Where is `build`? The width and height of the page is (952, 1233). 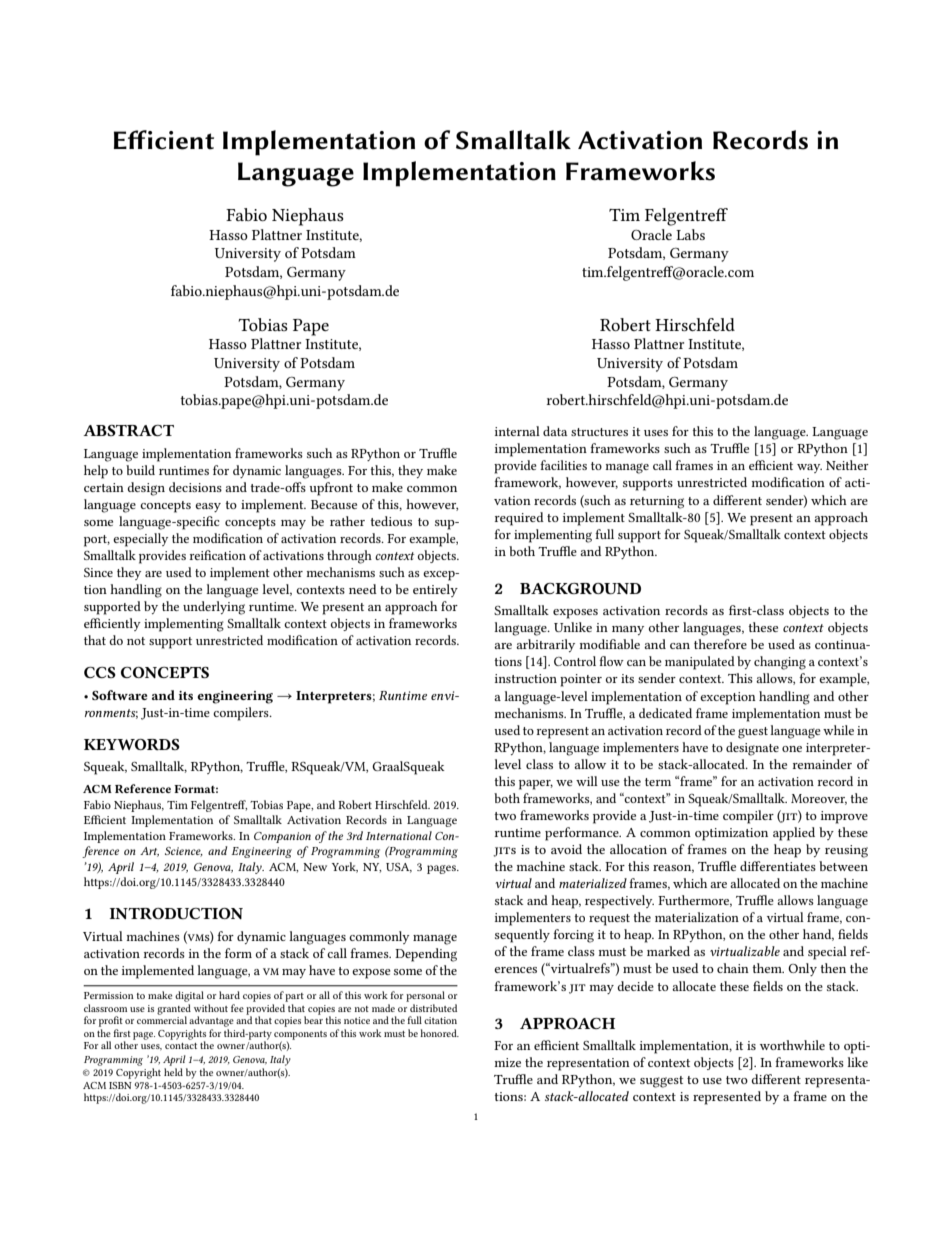 build is located at coordinates (140, 470).
